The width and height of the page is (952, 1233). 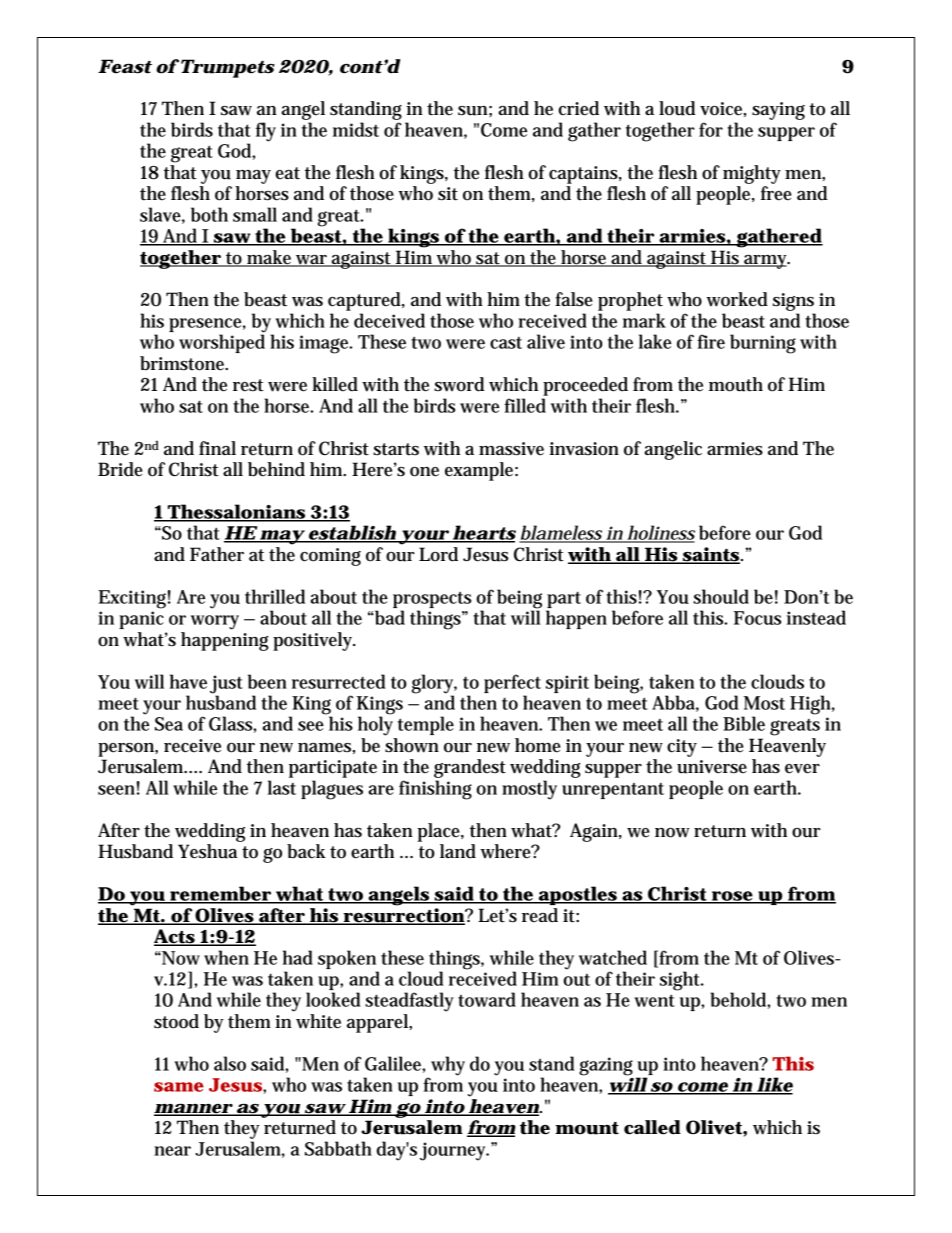 I want to click on mount, so click(x=587, y=1128).
